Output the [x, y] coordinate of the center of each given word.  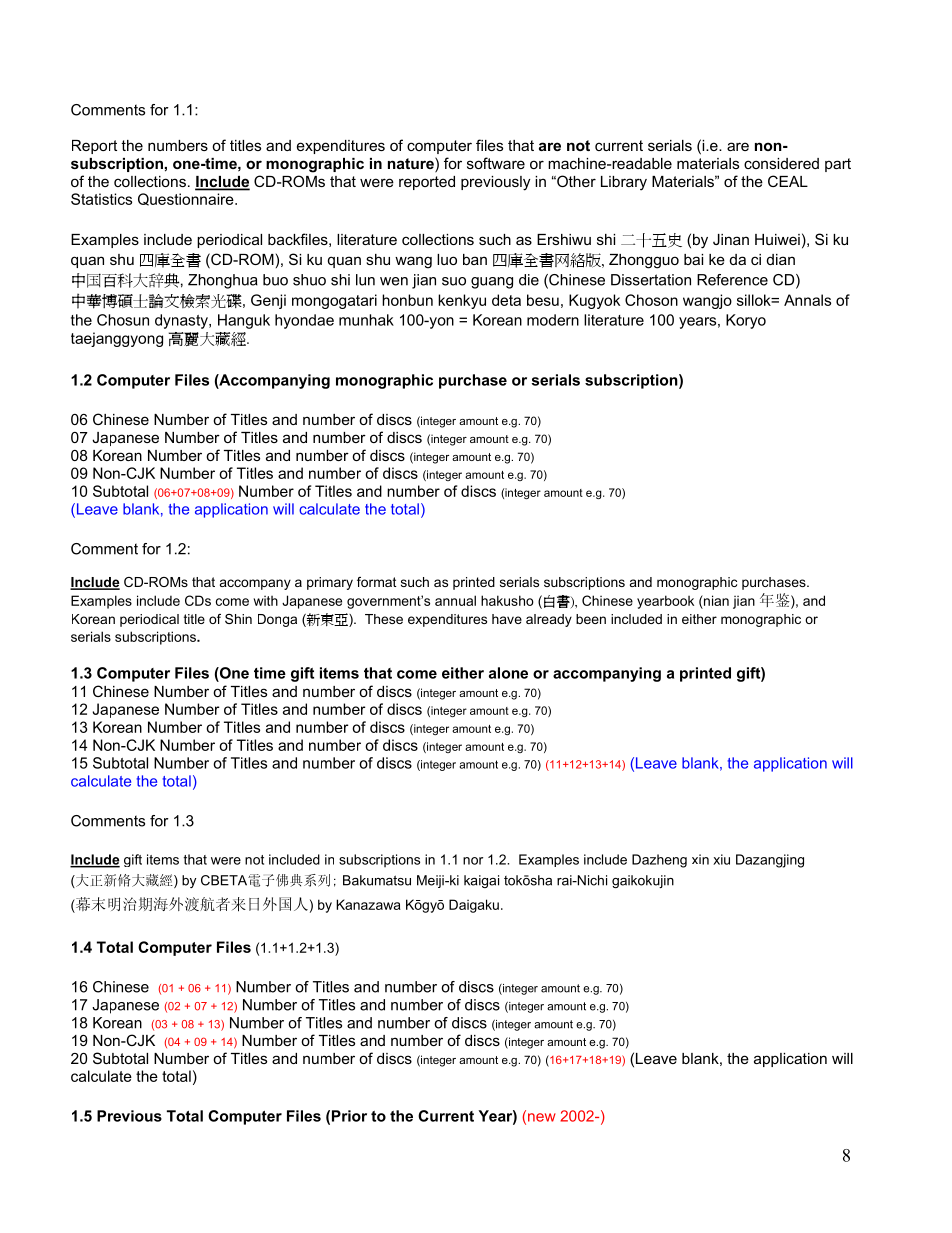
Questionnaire [187, 199]
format [377, 582]
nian [715, 600]
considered [781, 163]
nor [473, 861]
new [542, 1117]
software [496, 163]
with [265, 601]
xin [700, 859]
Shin [238, 619]
